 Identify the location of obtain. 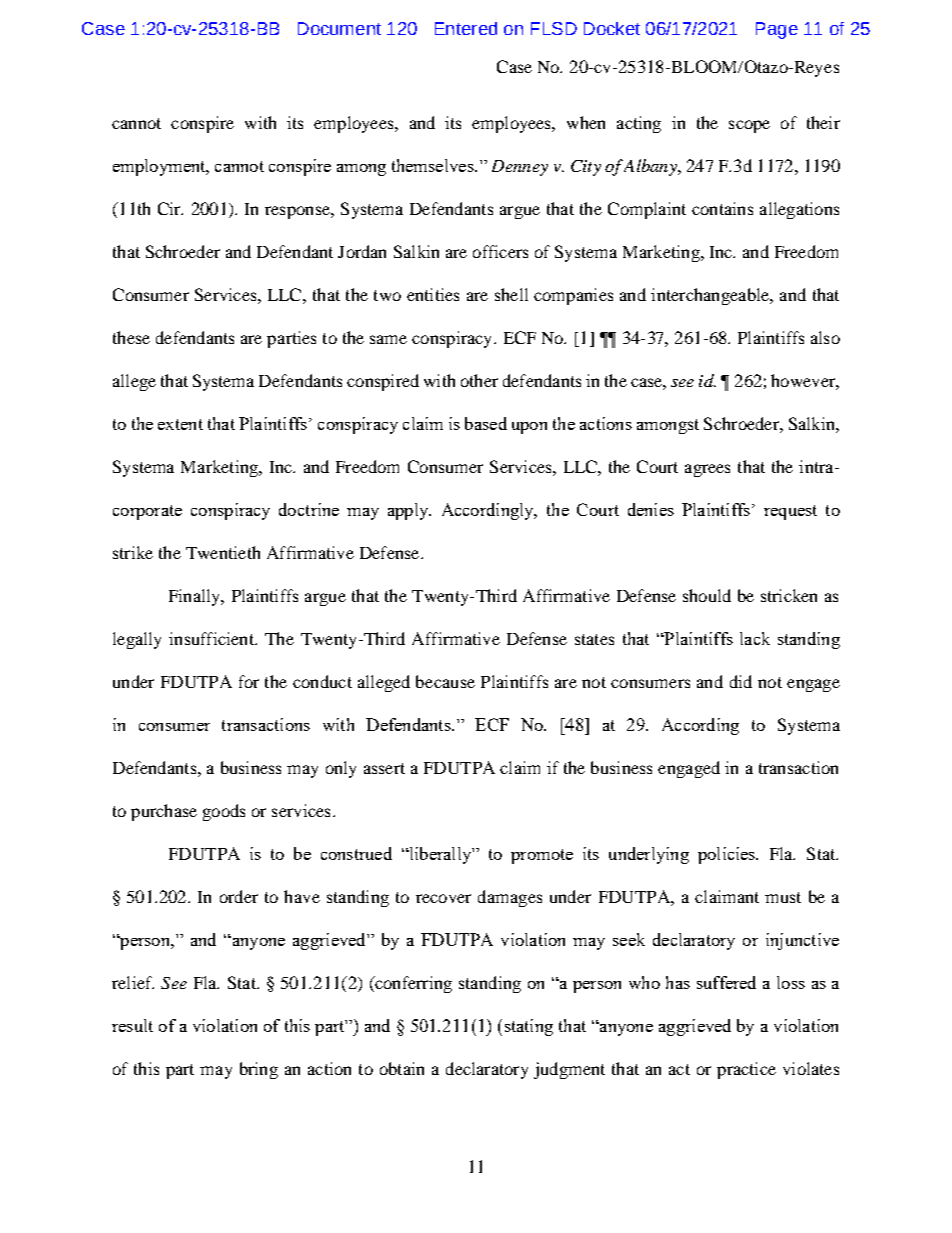
(402, 1068).
